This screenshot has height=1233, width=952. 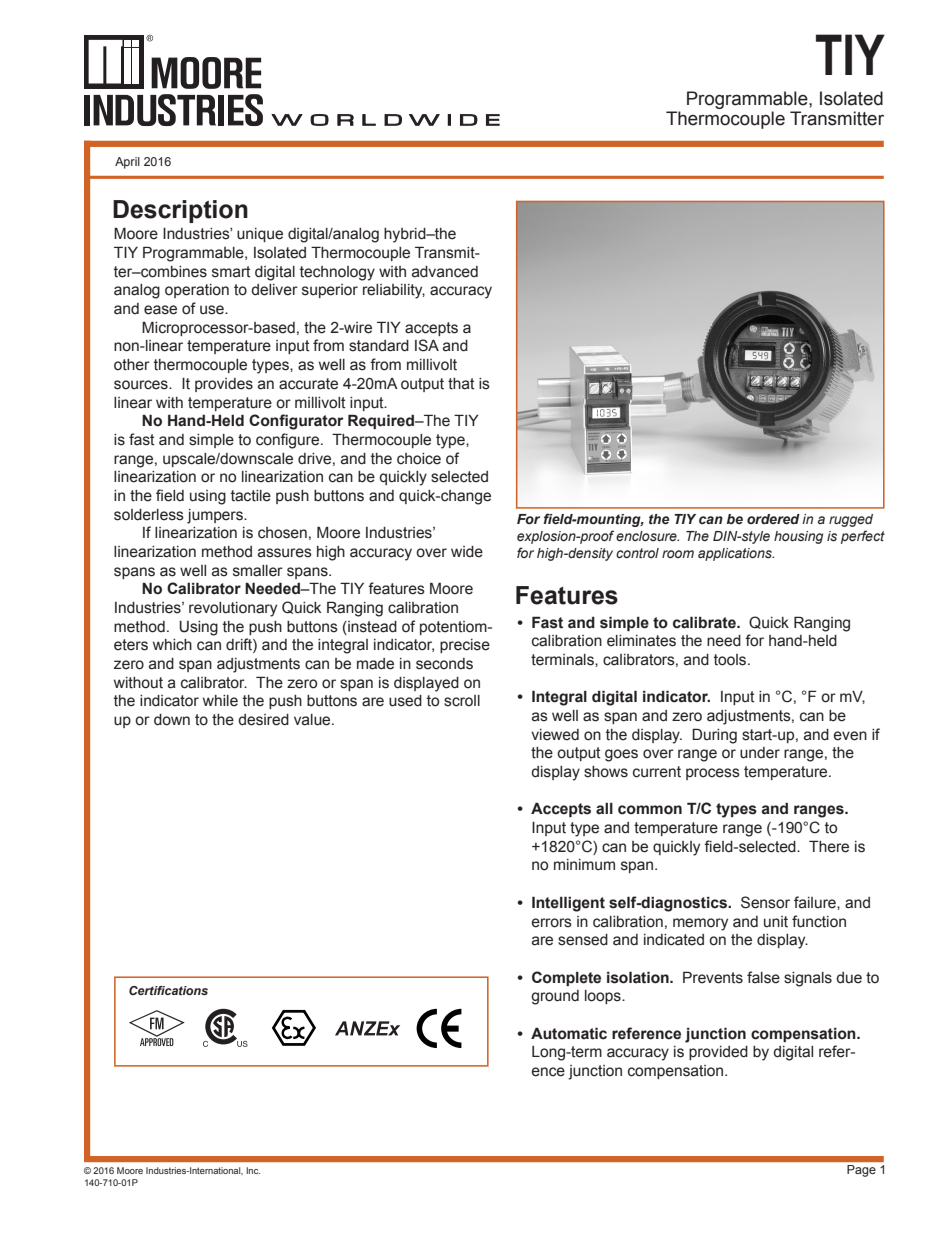 What do you see at coordinates (467, 552) in the screenshot?
I see `wide` at bounding box center [467, 552].
